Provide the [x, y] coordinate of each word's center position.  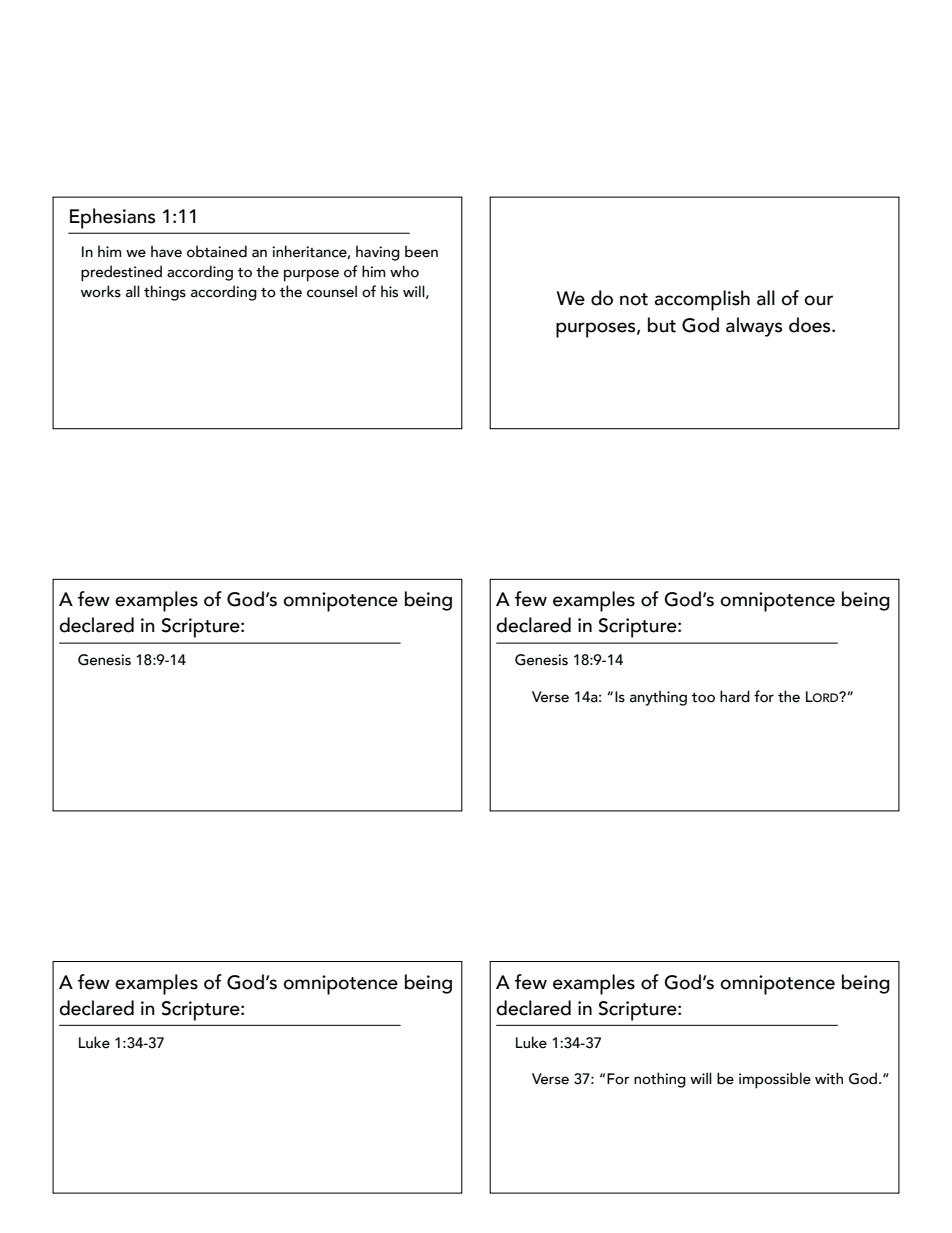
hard [735, 696]
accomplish [702, 300]
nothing [660, 1080]
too [703, 698]
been [421, 251]
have [166, 251]
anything [658, 698]
